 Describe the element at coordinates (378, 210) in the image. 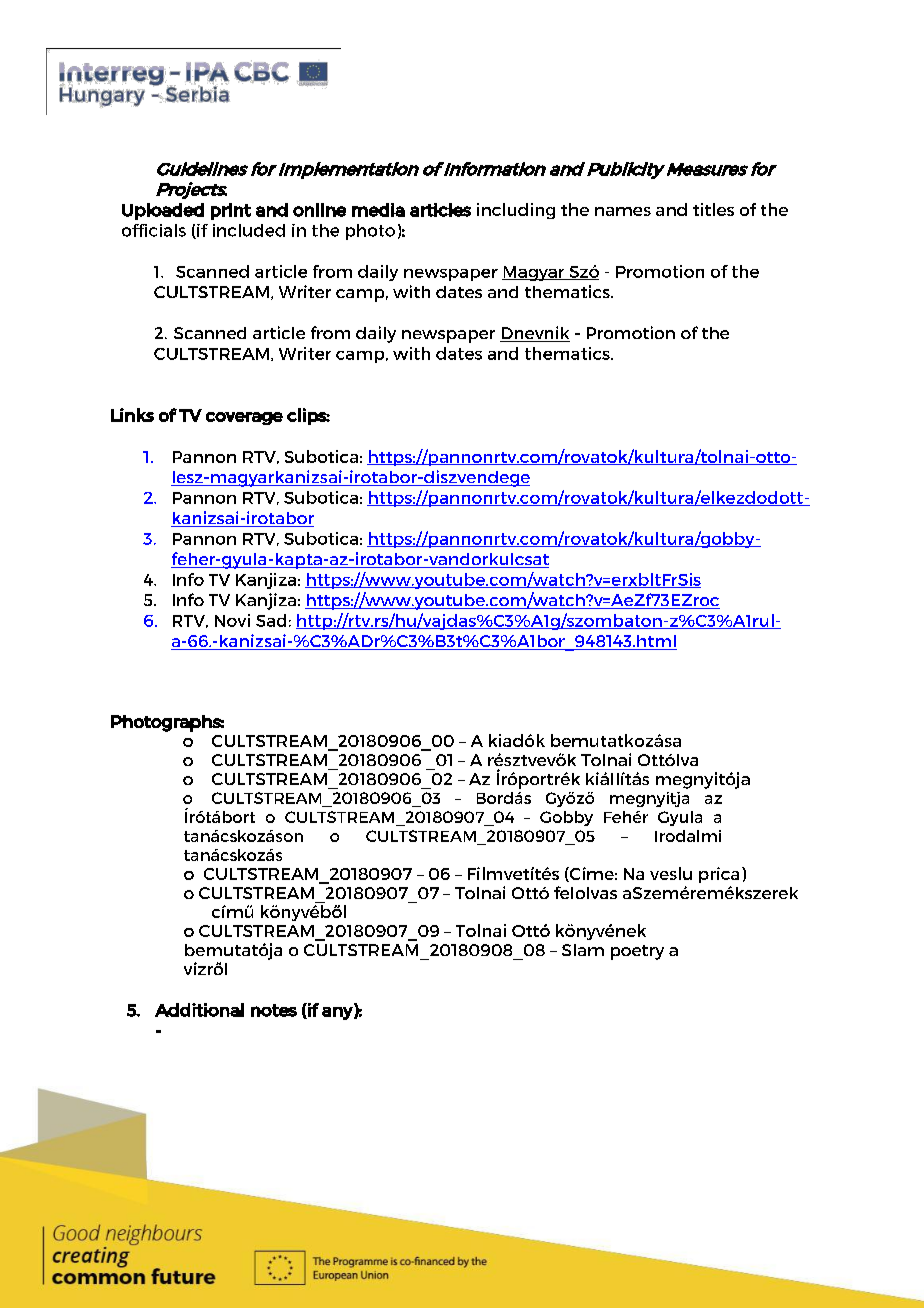

I see `media` at that location.
